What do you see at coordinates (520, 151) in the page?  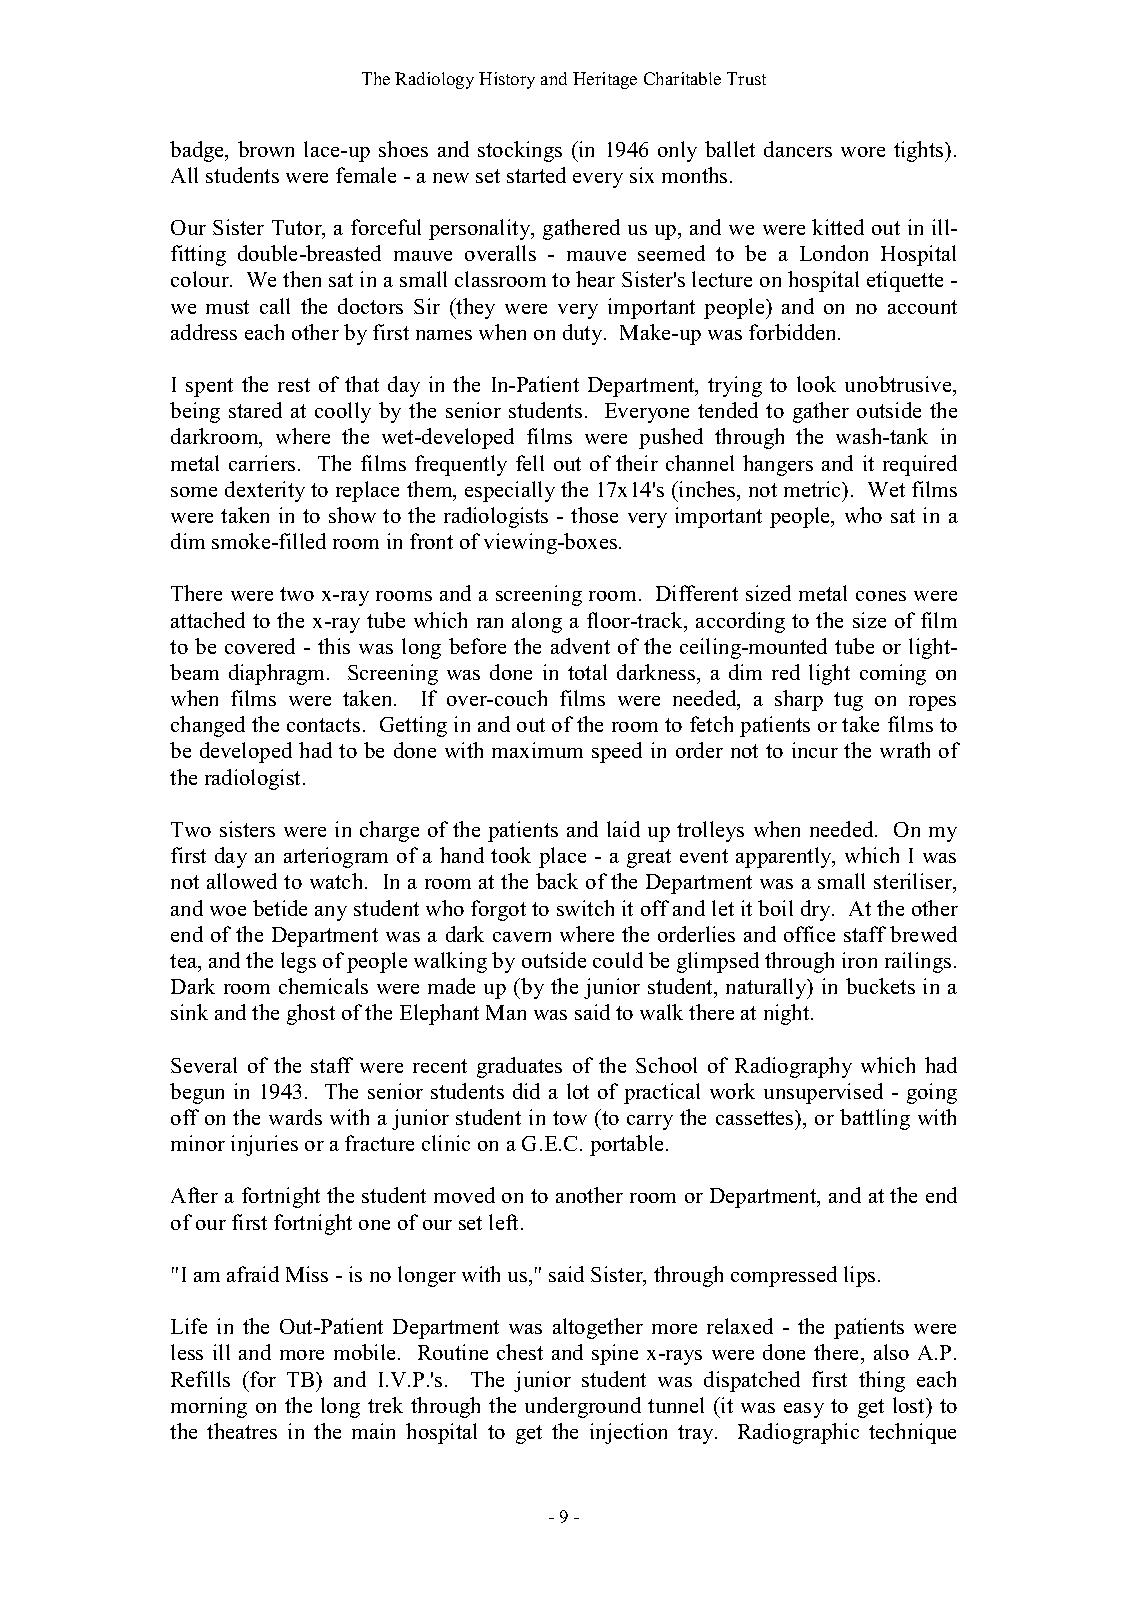 I see `stockings` at bounding box center [520, 151].
